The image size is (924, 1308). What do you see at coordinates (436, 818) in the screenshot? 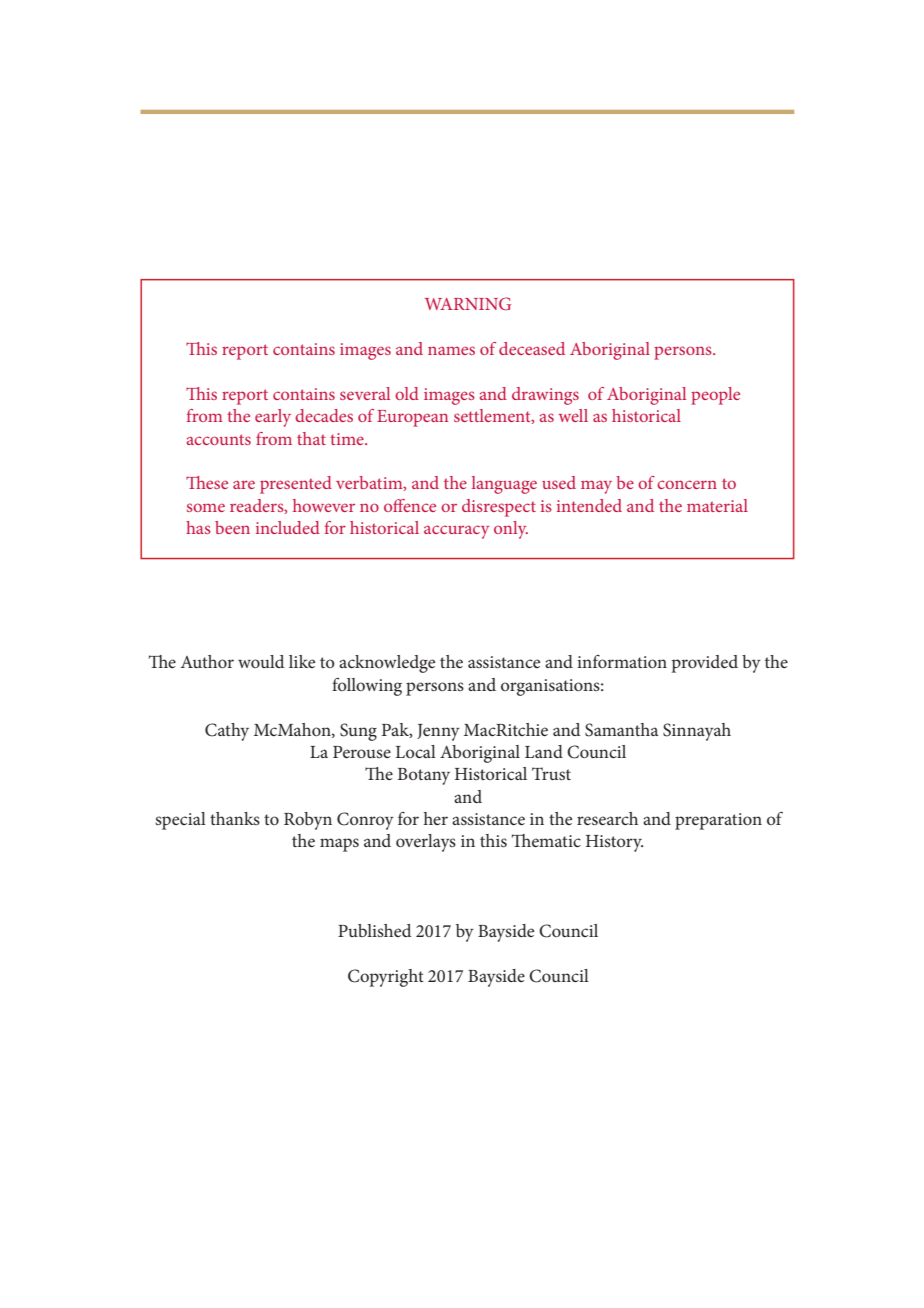
I see `her` at bounding box center [436, 818].
